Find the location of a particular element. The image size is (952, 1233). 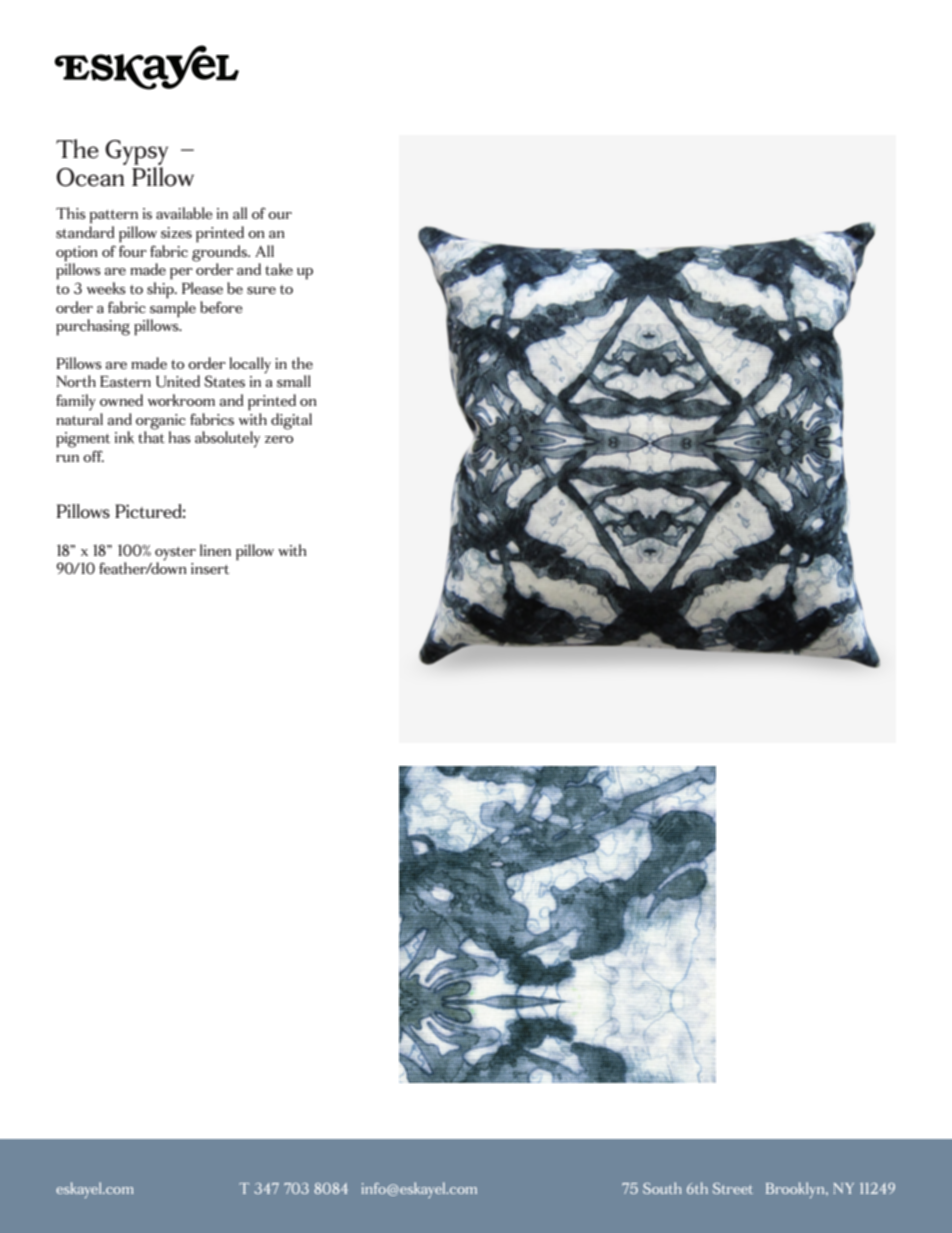

digital is located at coordinates (291, 421).
